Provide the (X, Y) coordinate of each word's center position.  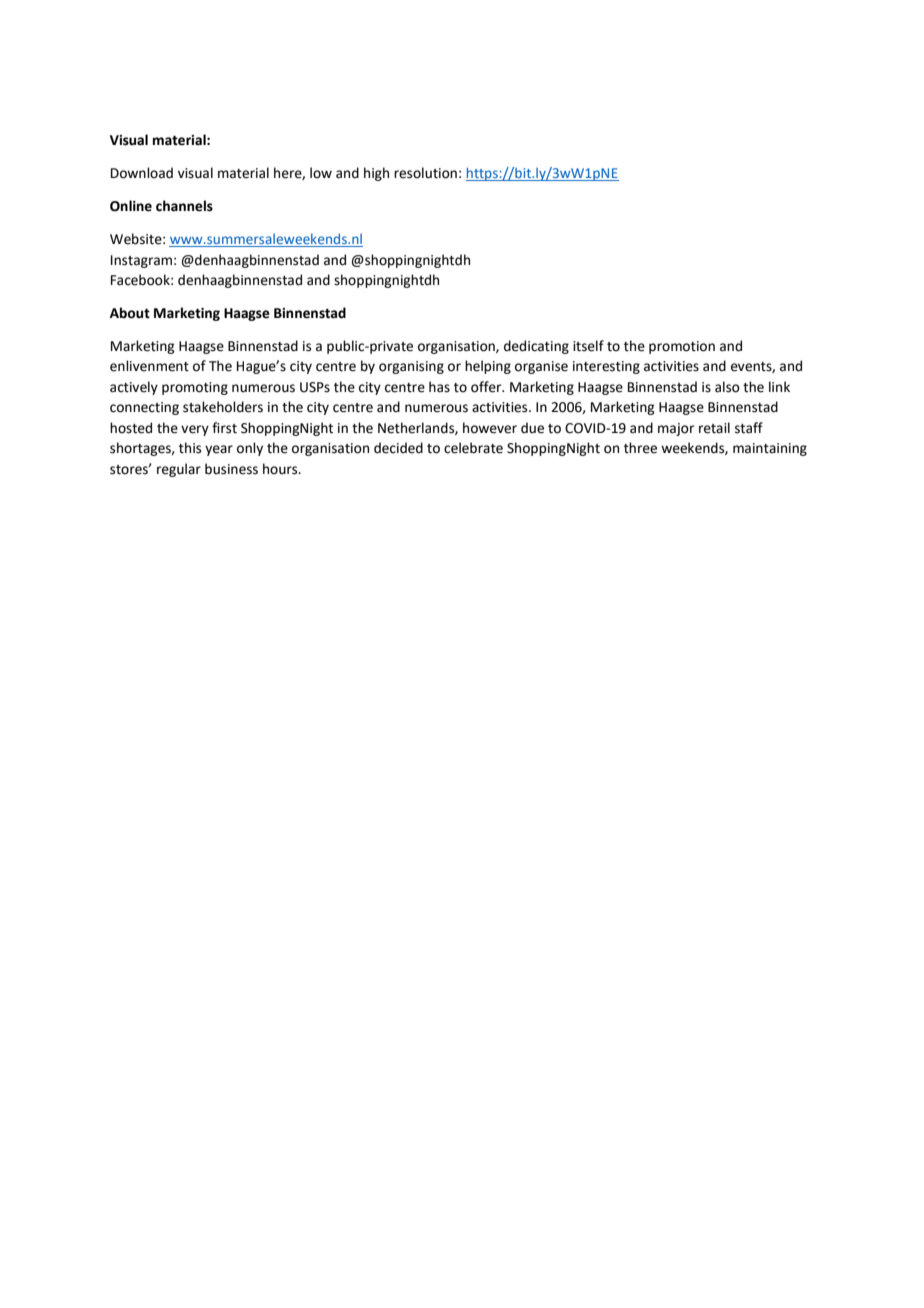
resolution (425, 173)
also (727, 387)
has (439, 387)
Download (142, 173)
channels (184, 206)
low (321, 173)
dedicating (536, 347)
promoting (195, 388)
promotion (682, 347)
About (130, 313)
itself (588, 346)
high (376, 174)
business (231, 469)
